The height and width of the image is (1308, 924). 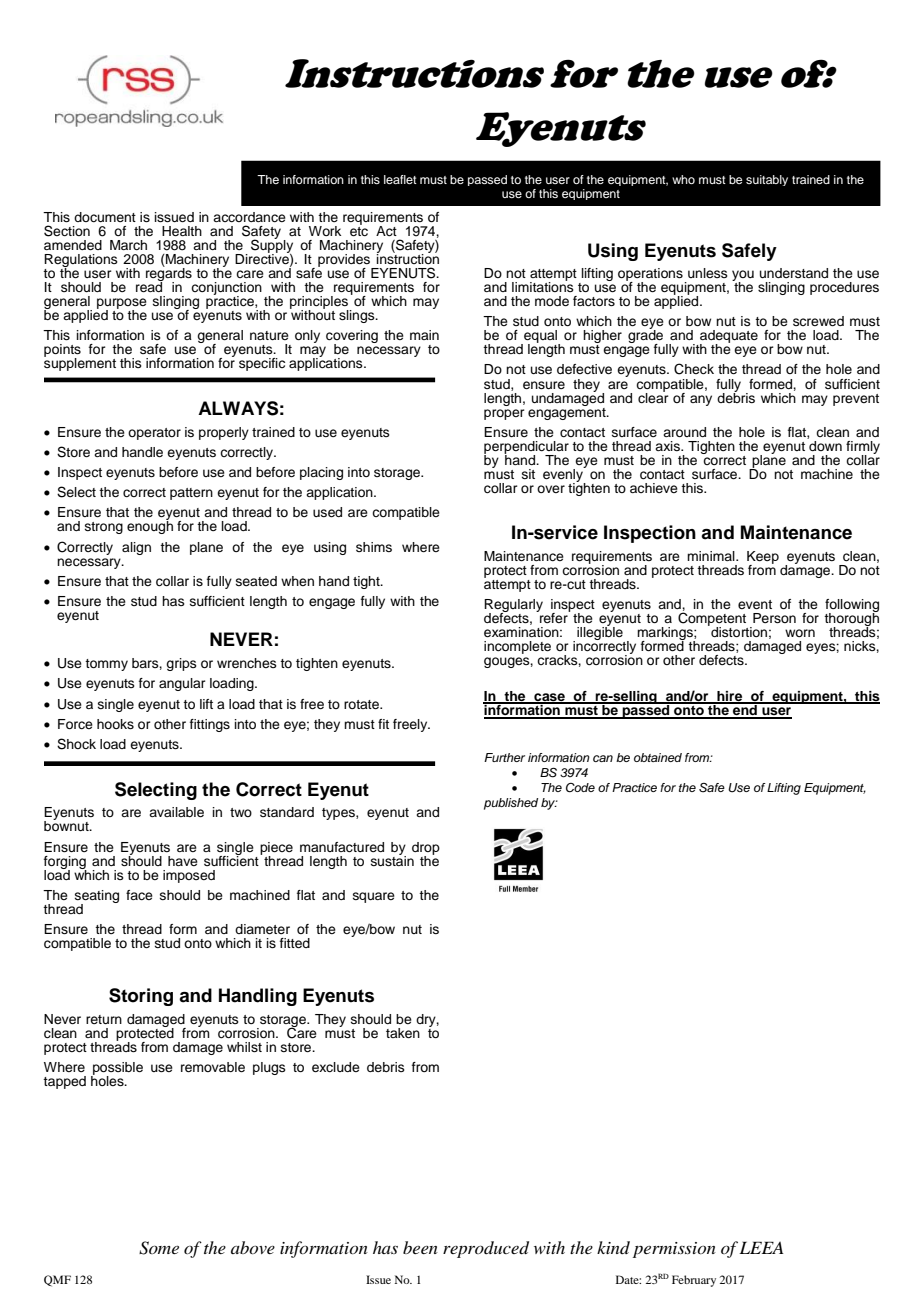 What do you see at coordinates (159, 1248) in the image?
I see `Some` at bounding box center [159, 1248].
